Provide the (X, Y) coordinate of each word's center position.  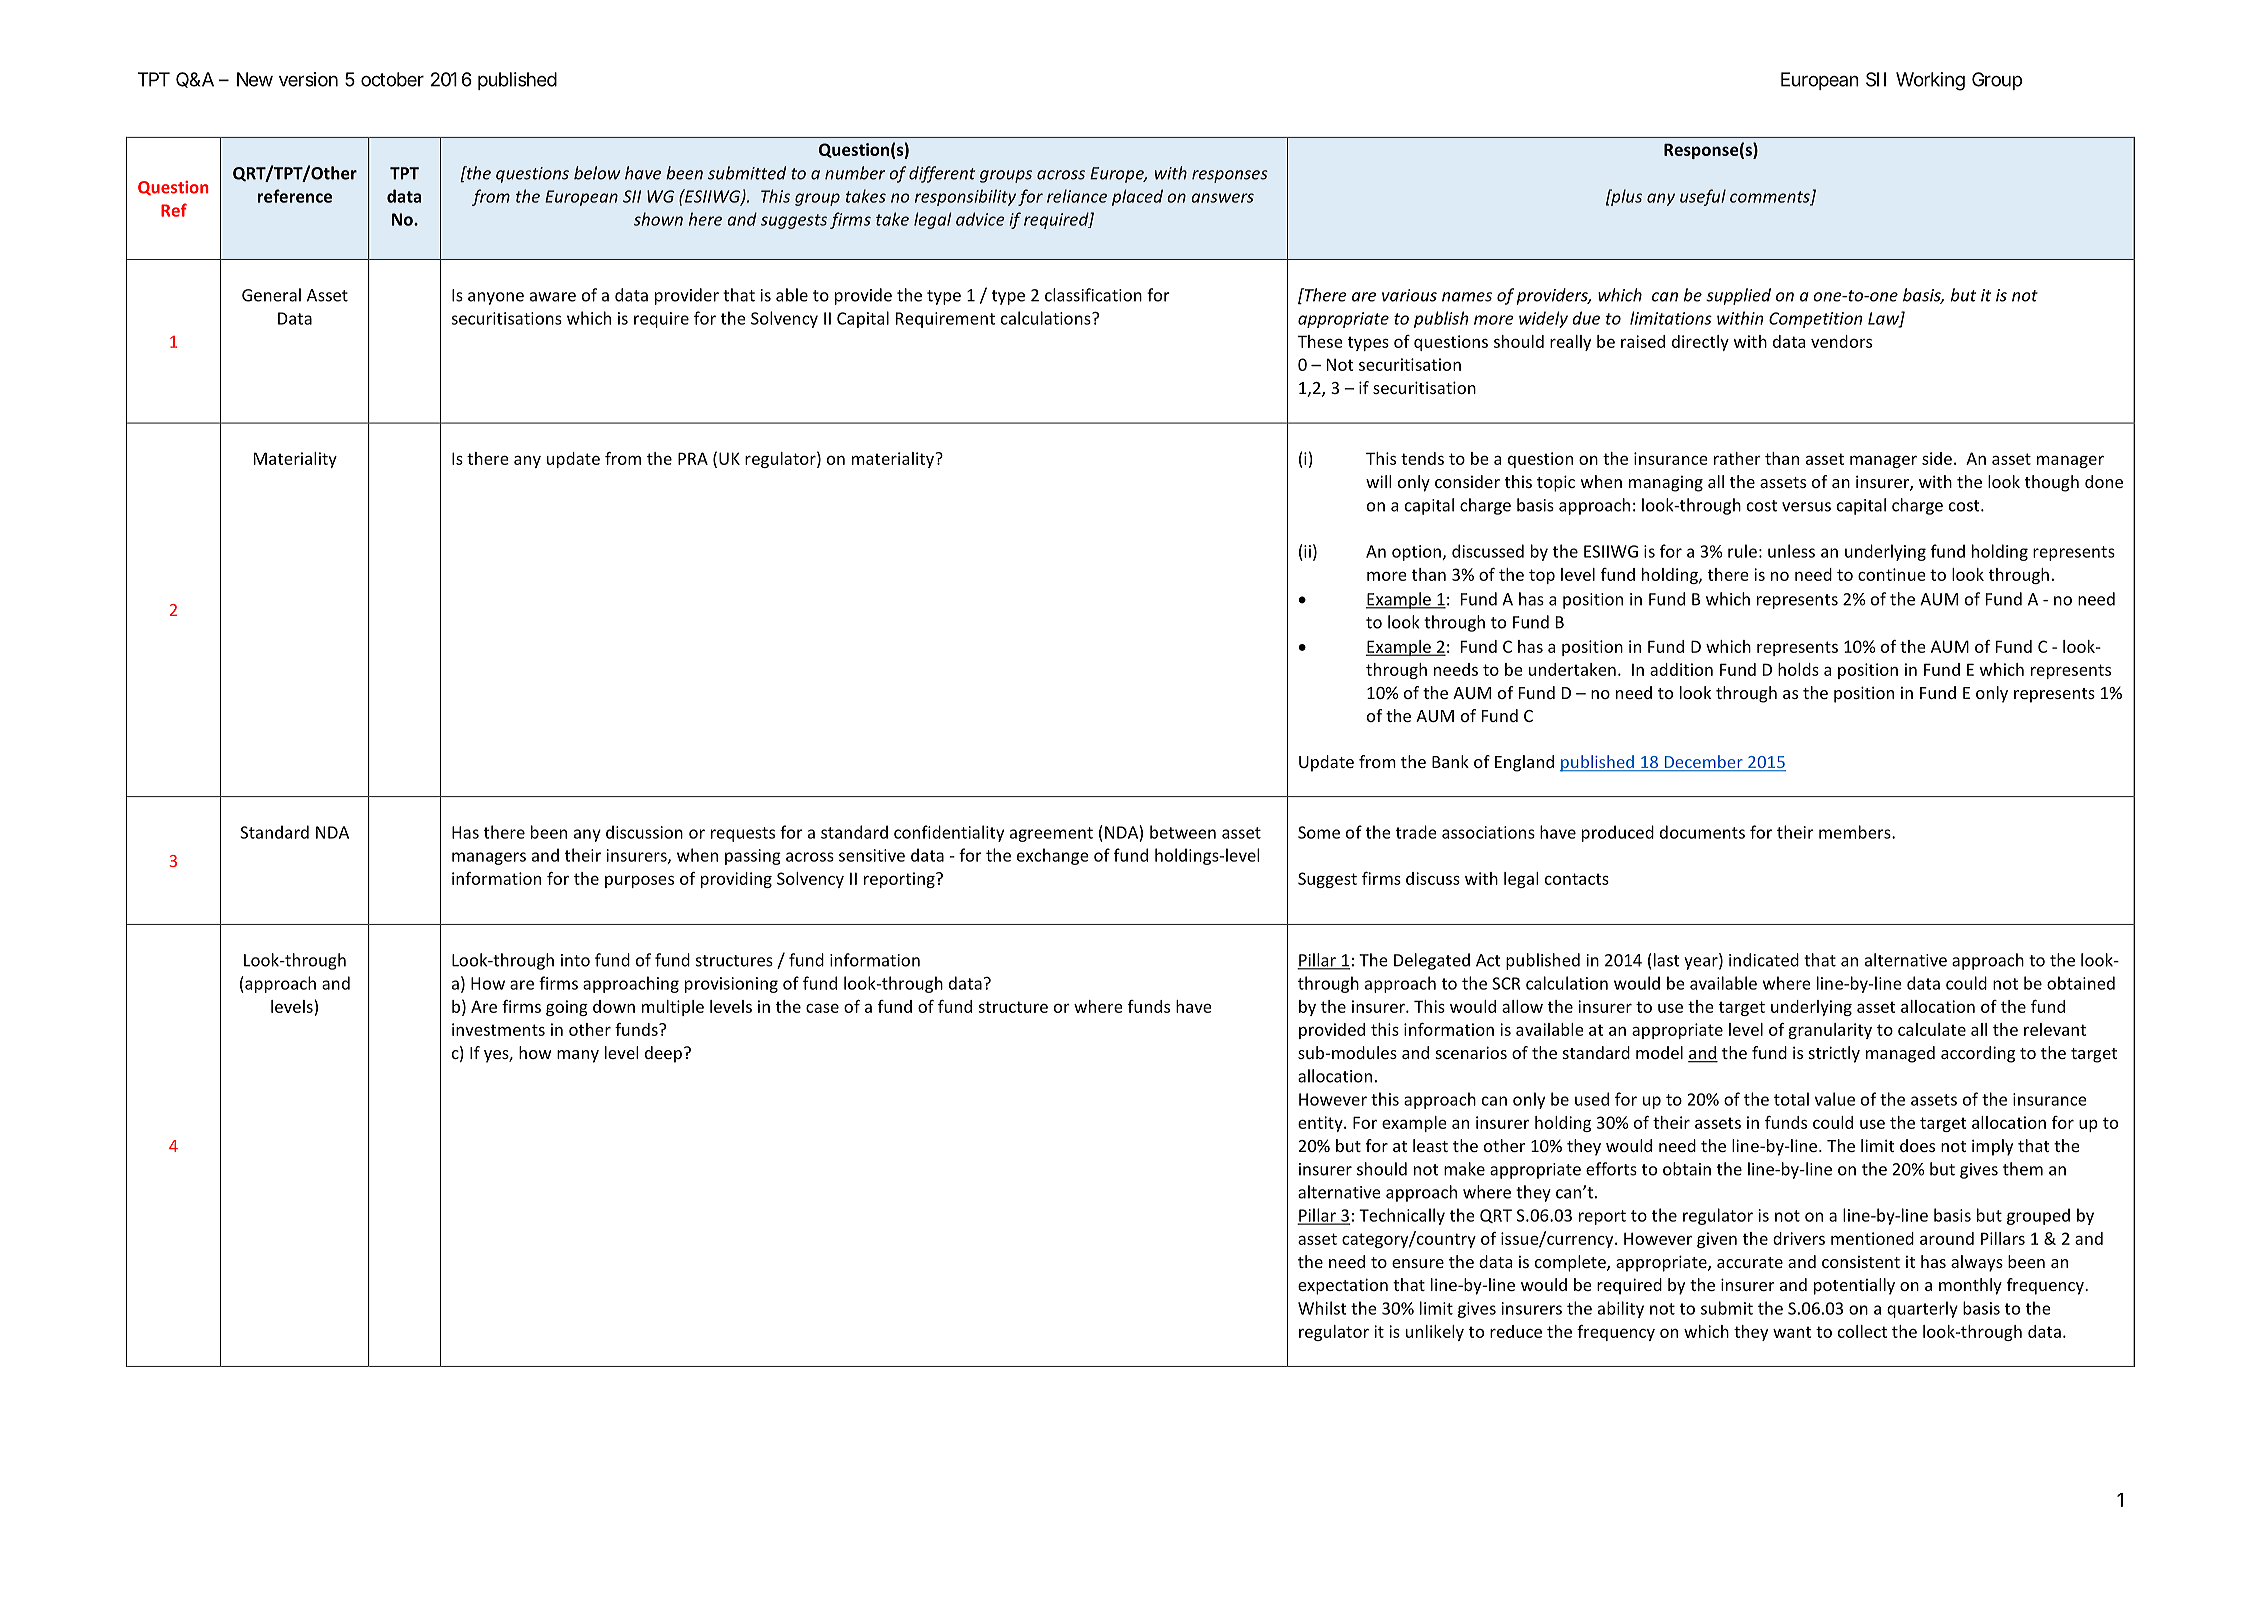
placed (1137, 197)
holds (1798, 669)
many (578, 1056)
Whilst (1322, 1308)
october (392, 79)
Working (1930, 81)
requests (743, 834)
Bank (1450, 761)
